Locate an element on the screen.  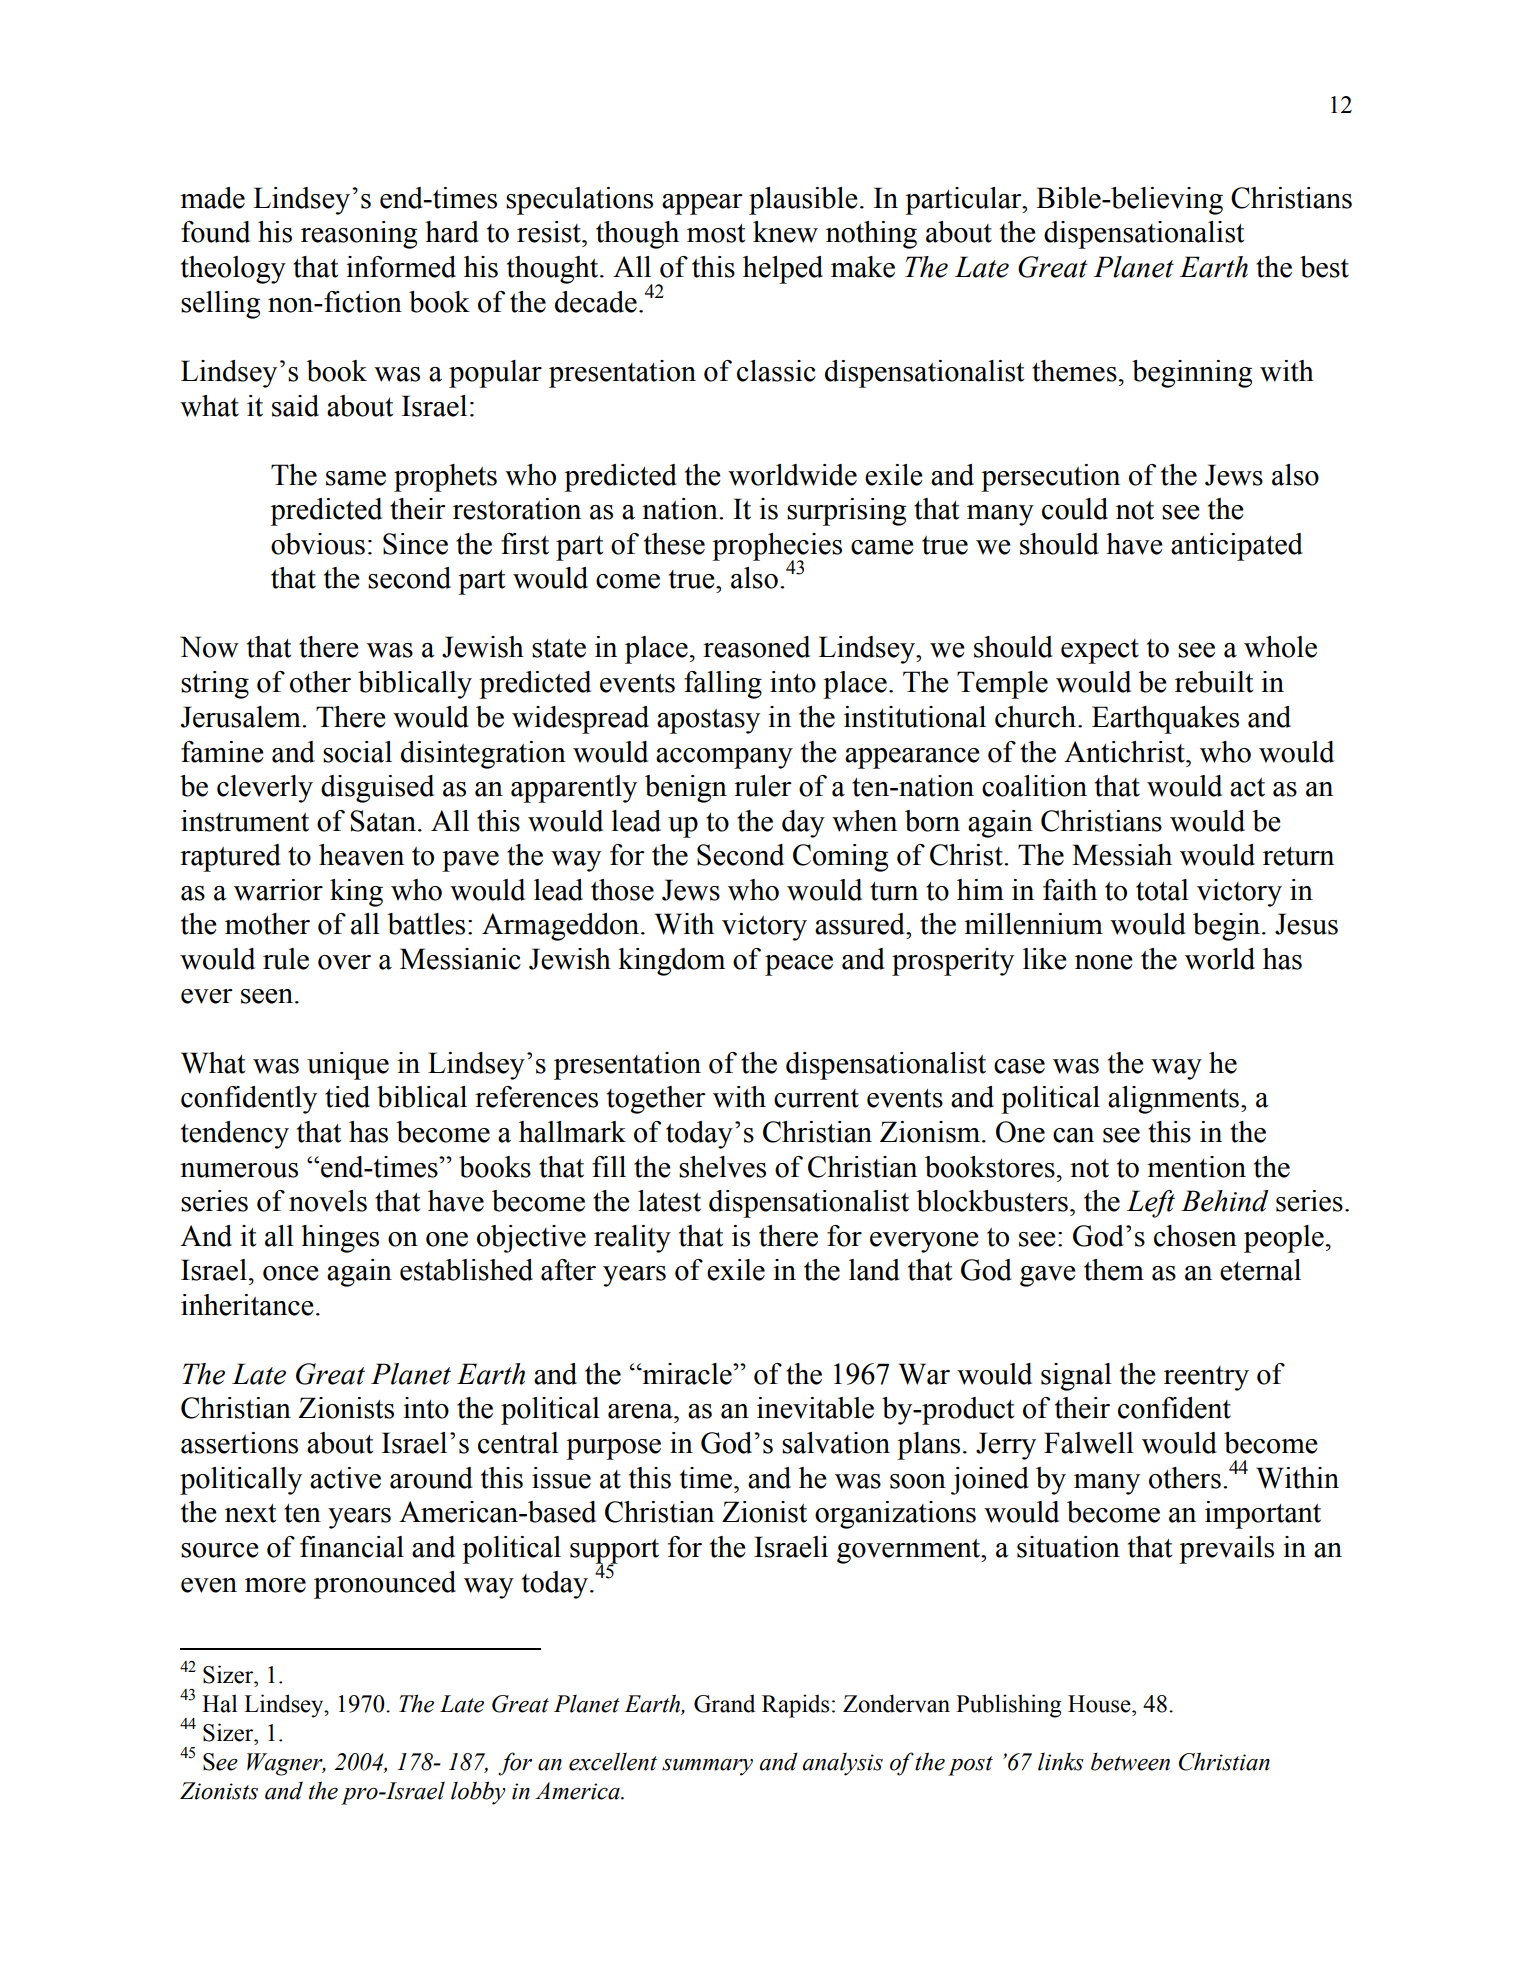
lobby is located at coordinates (478, 1793).
